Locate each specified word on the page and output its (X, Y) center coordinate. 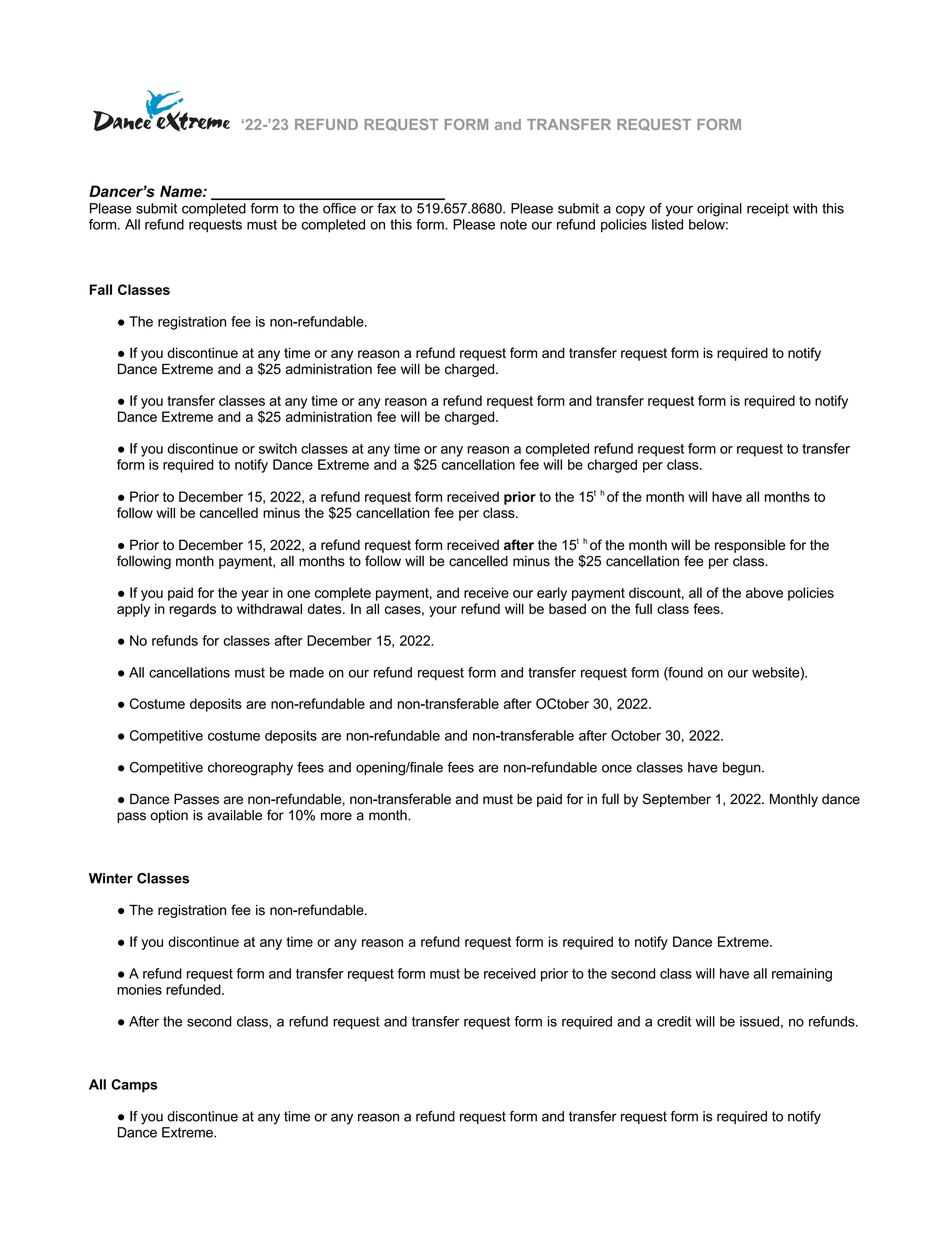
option (169, 816)
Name (182, 191)
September (677, 800)
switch (278, 448)
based (567, 608)
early (552, 594)
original (719, 210)
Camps (134, 1086)
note (513, 224)
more (336, 816)
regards (193, 610)
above (764, 592)
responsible (750, 546)
